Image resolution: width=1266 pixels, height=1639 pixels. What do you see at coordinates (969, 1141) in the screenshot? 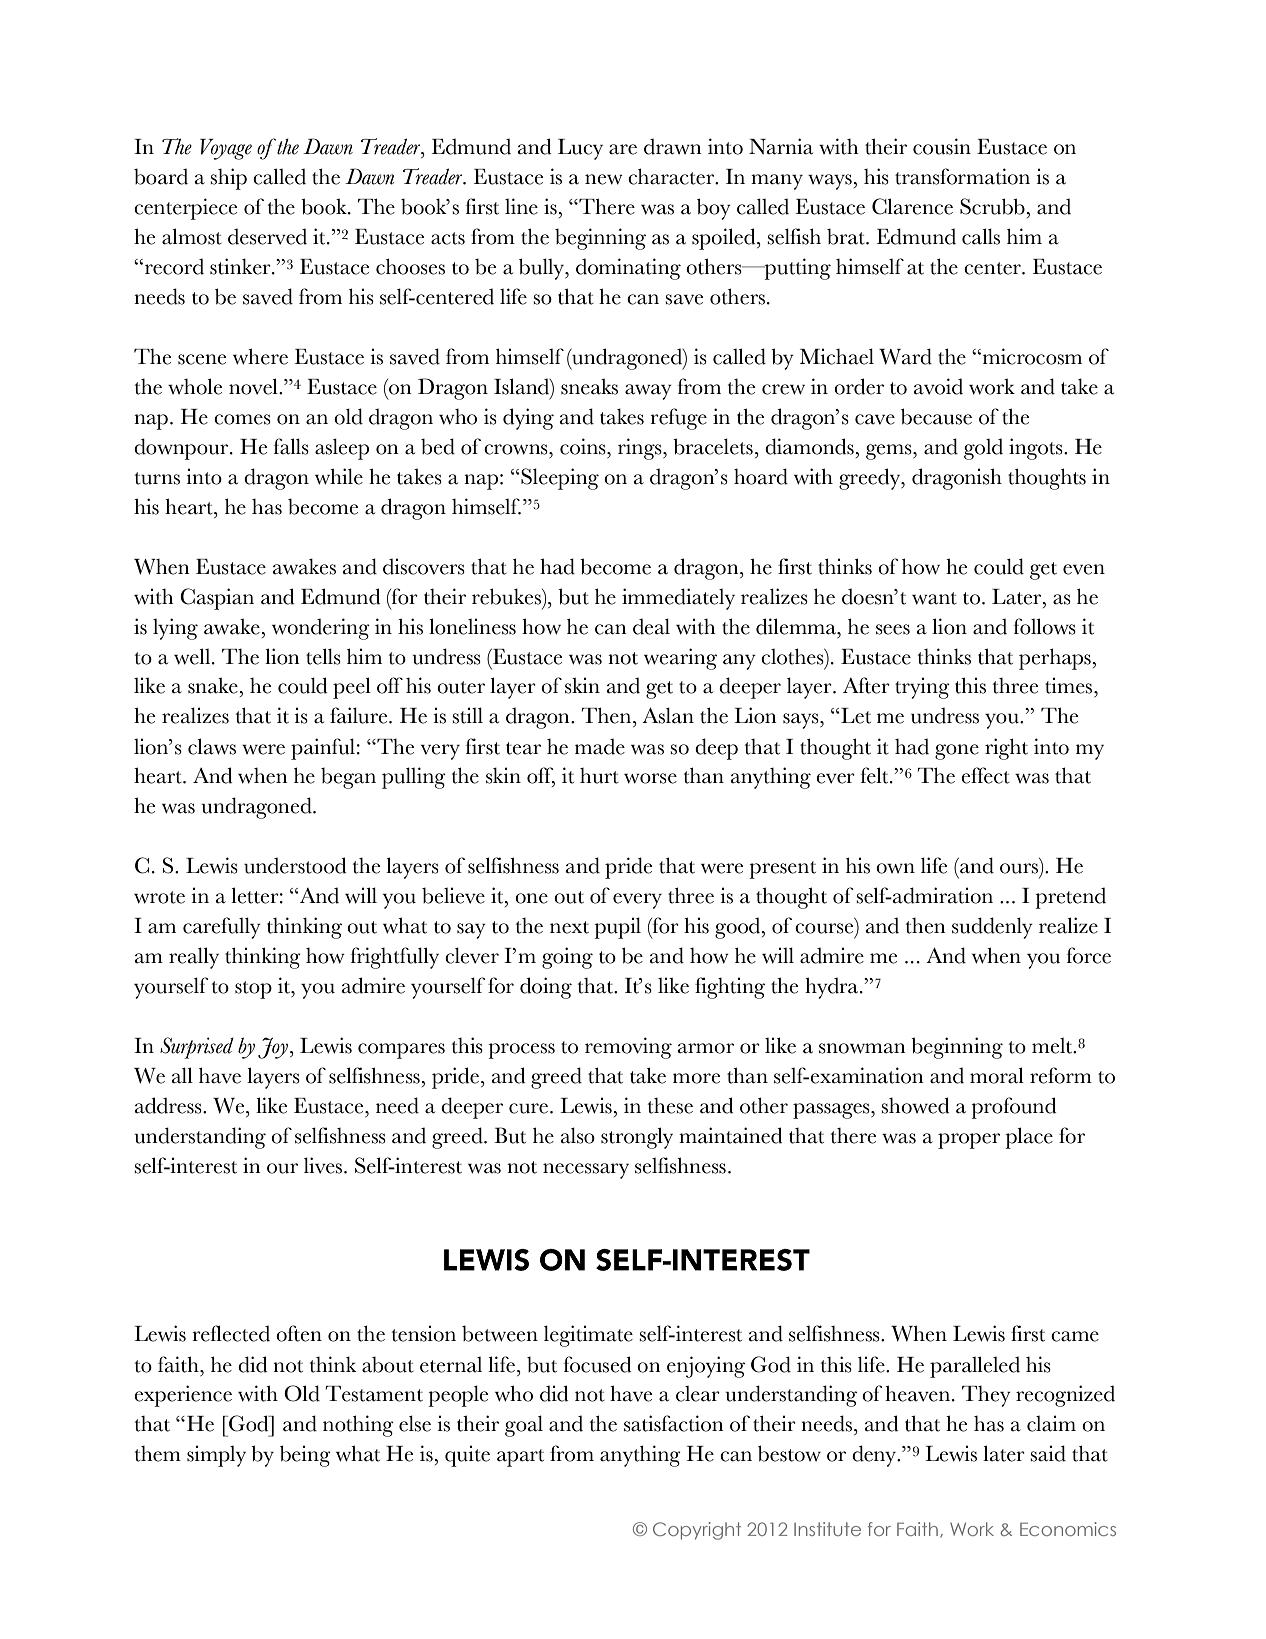
I see `proper` at bounding box center [969, 1141].
